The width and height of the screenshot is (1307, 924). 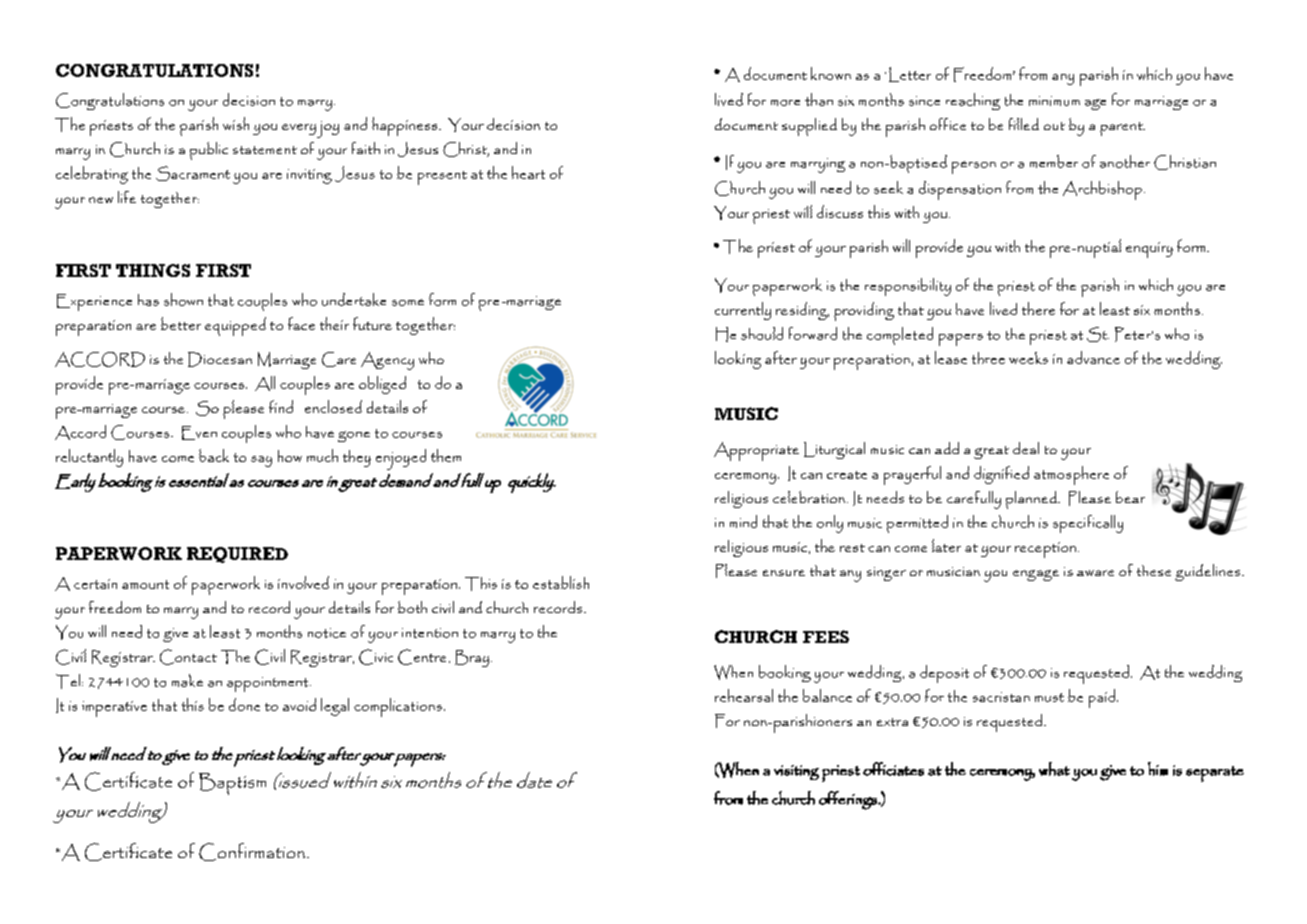 What do you see at coordinates (756, 451) in the screenshot?
I see `Appropriate` at bounding box center [756, 451].
